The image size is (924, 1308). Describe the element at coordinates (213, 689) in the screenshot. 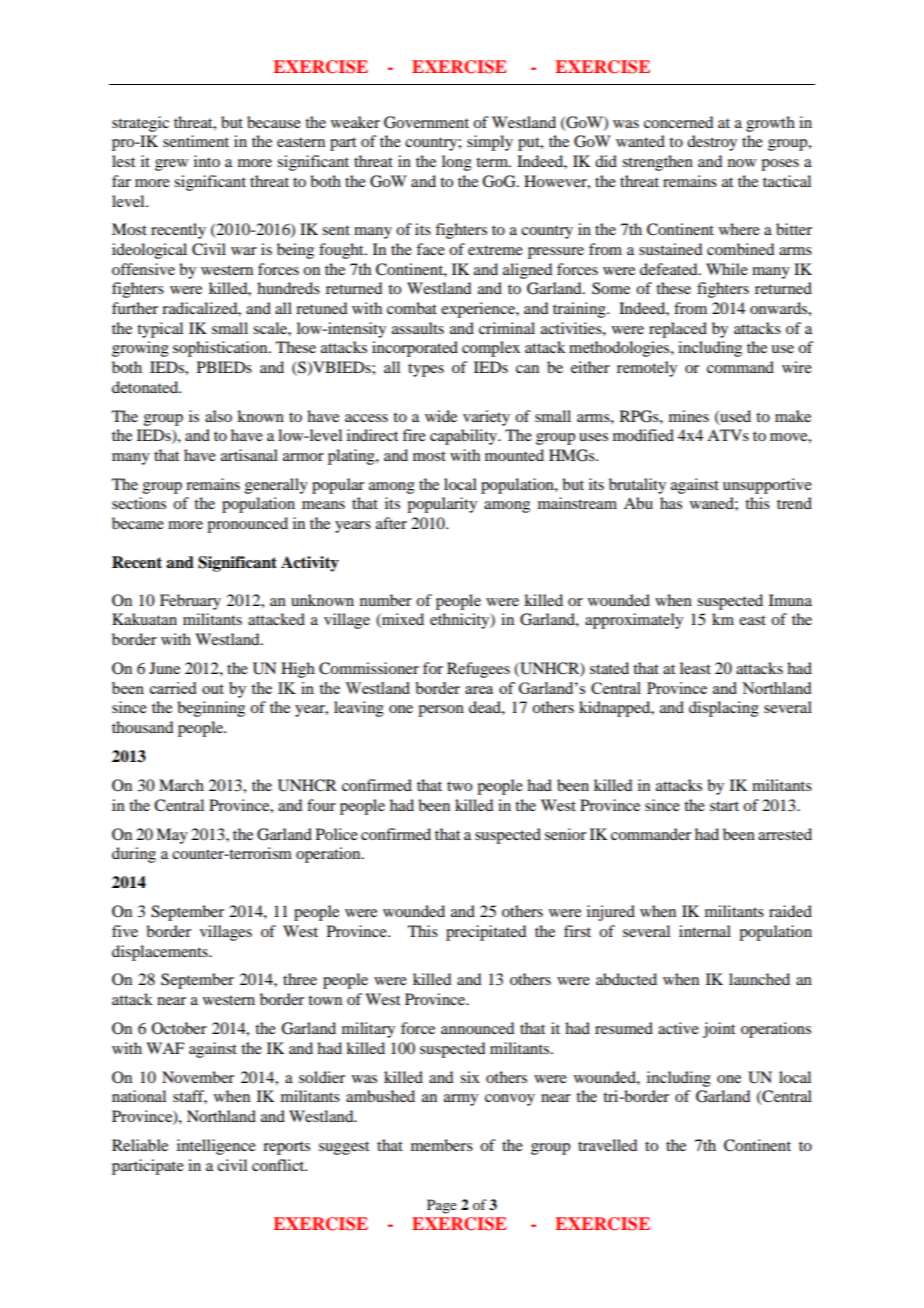

I see `out` at that location.
